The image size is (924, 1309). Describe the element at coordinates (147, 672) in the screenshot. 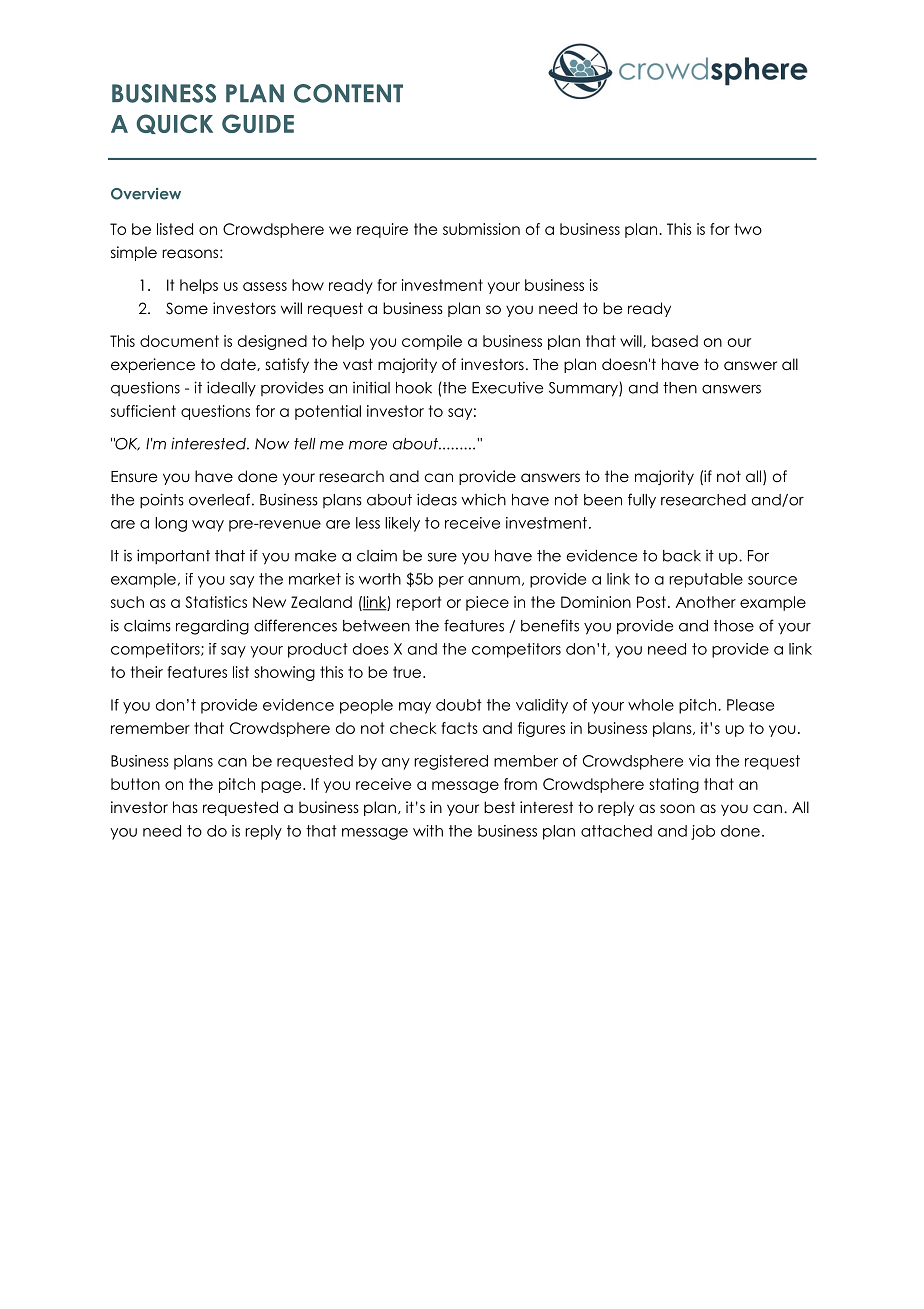

I see `their` at that location.
